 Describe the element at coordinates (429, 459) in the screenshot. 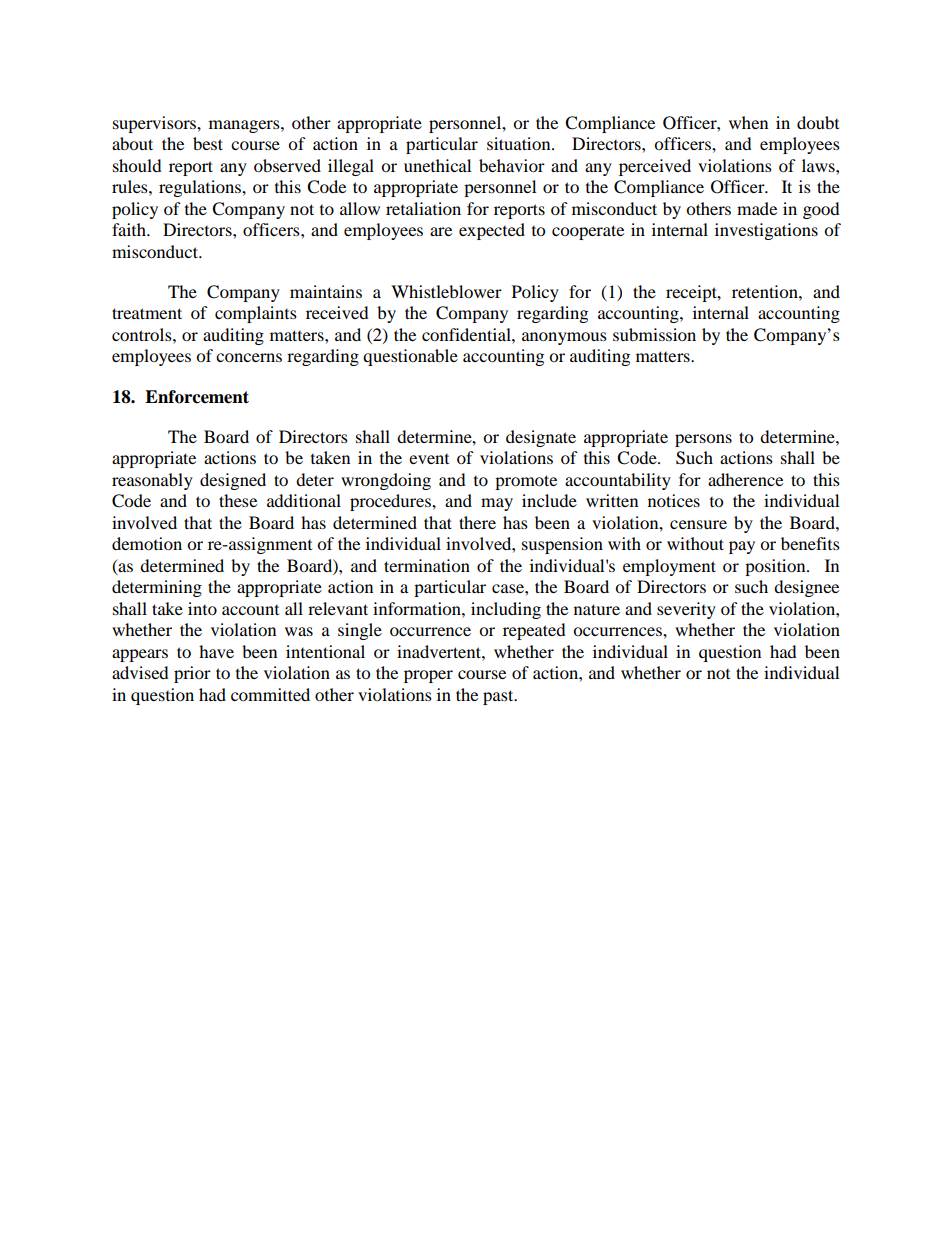

I see `event` at that location.
